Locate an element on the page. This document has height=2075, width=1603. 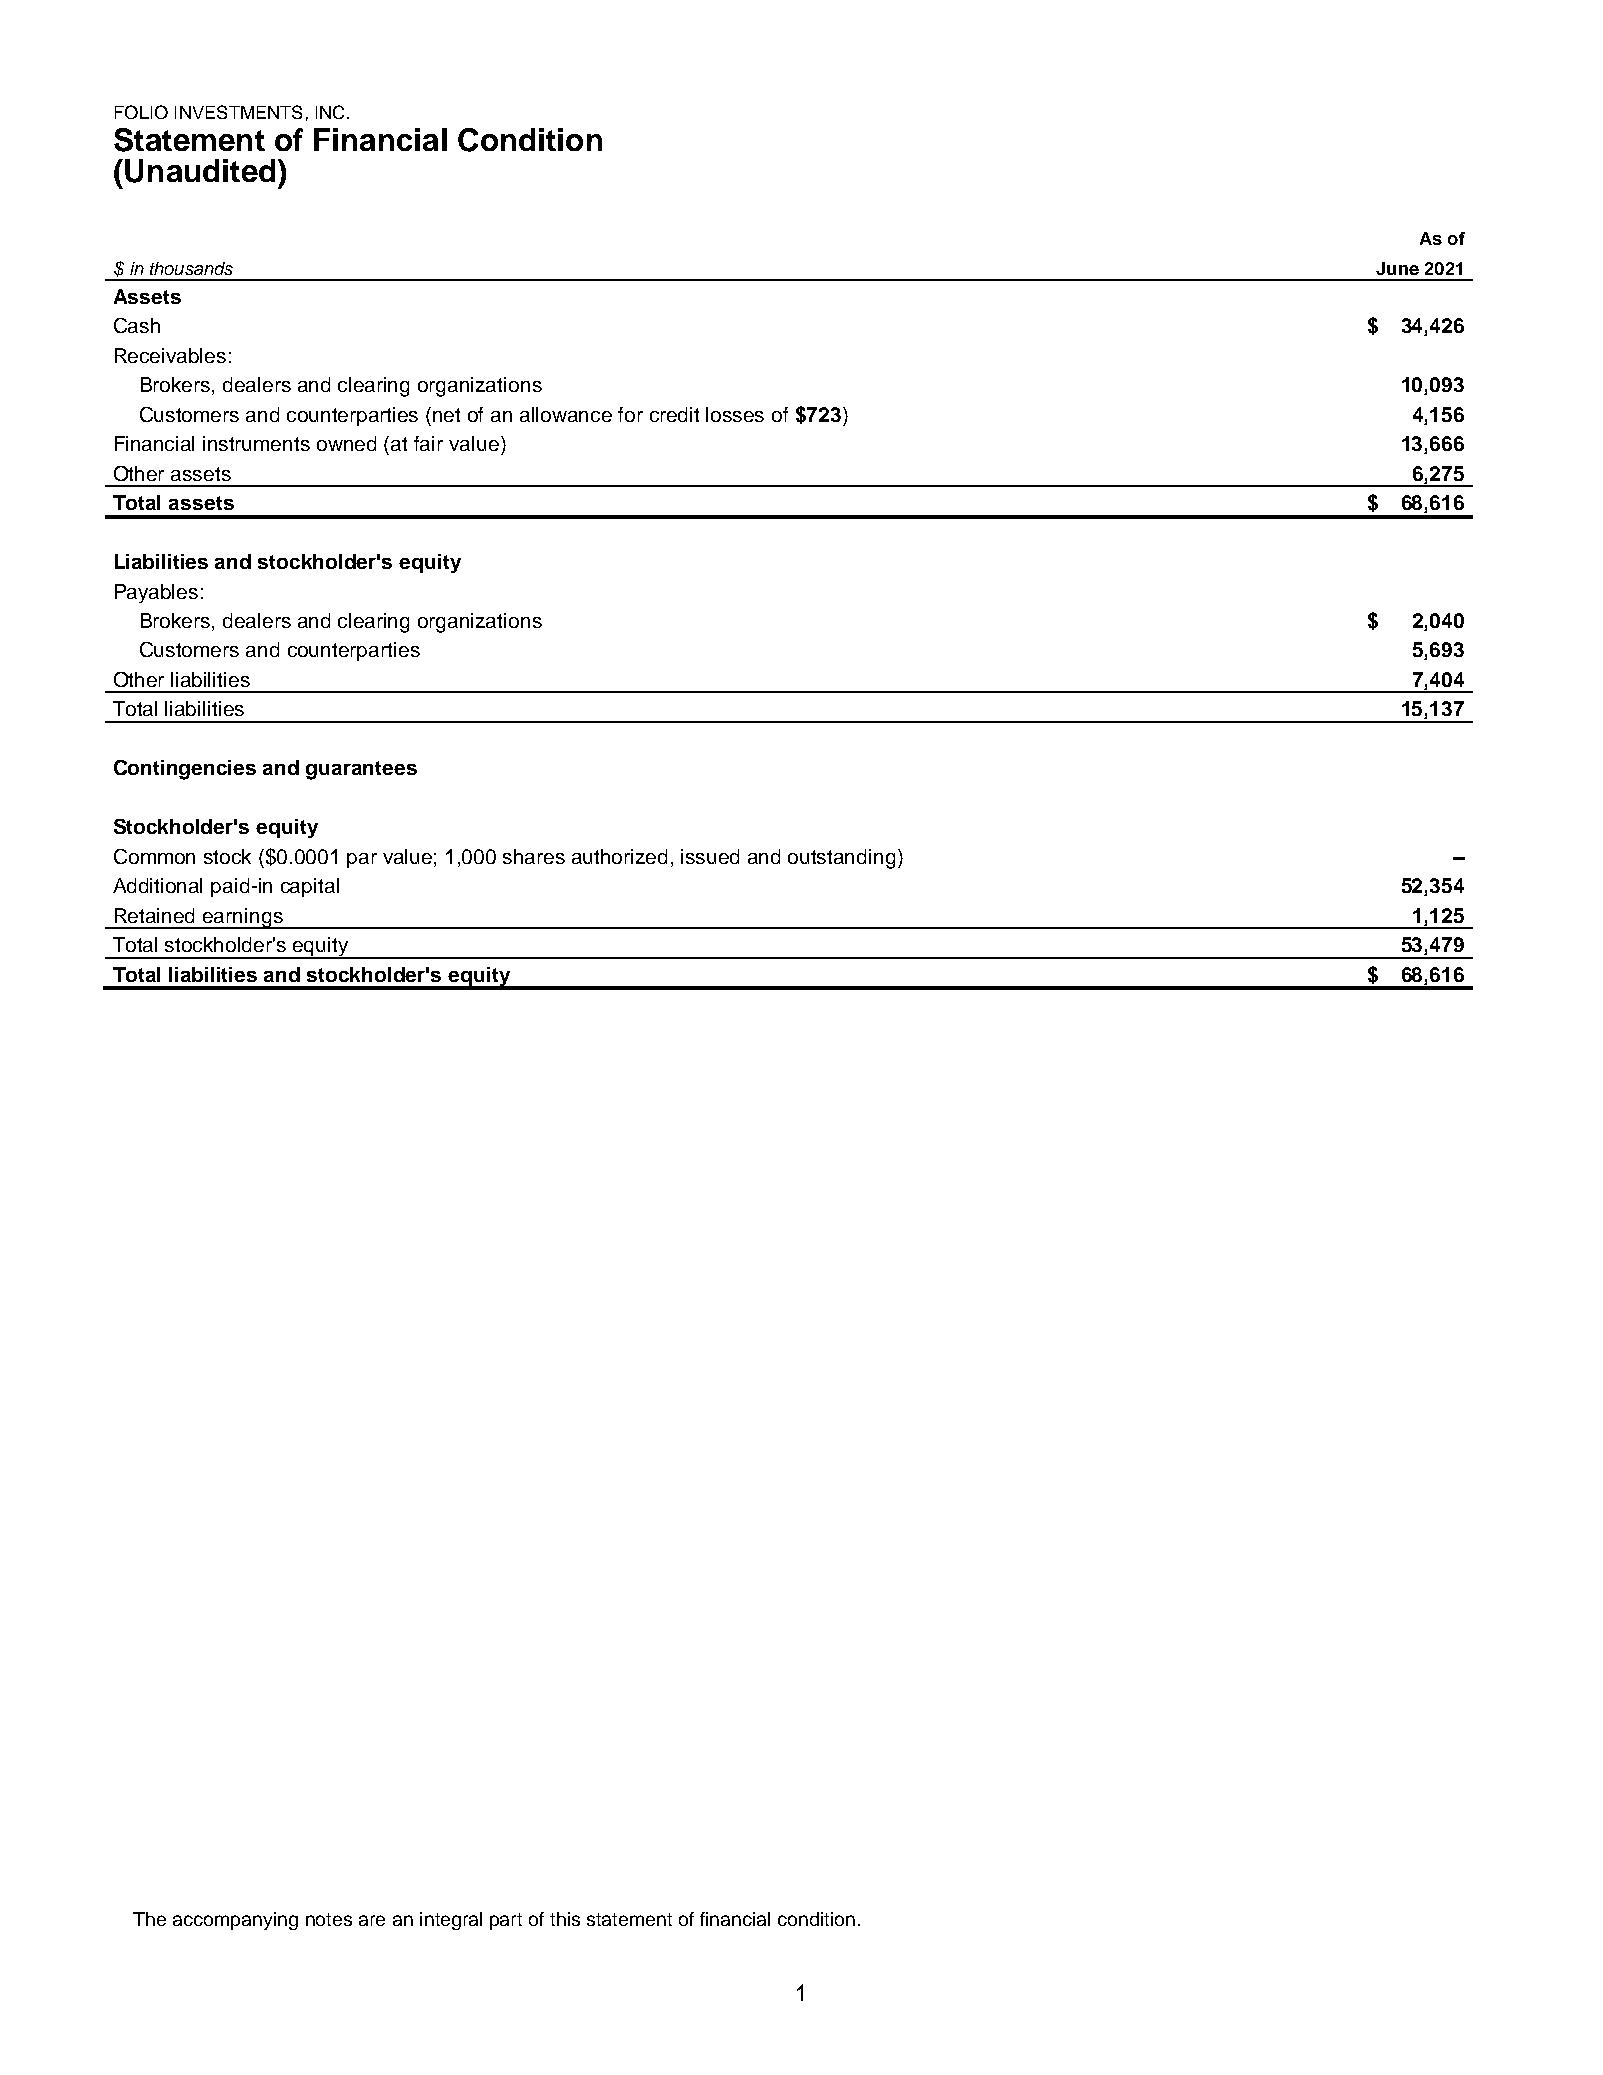
notes is located at coordinates (329, 1919).
